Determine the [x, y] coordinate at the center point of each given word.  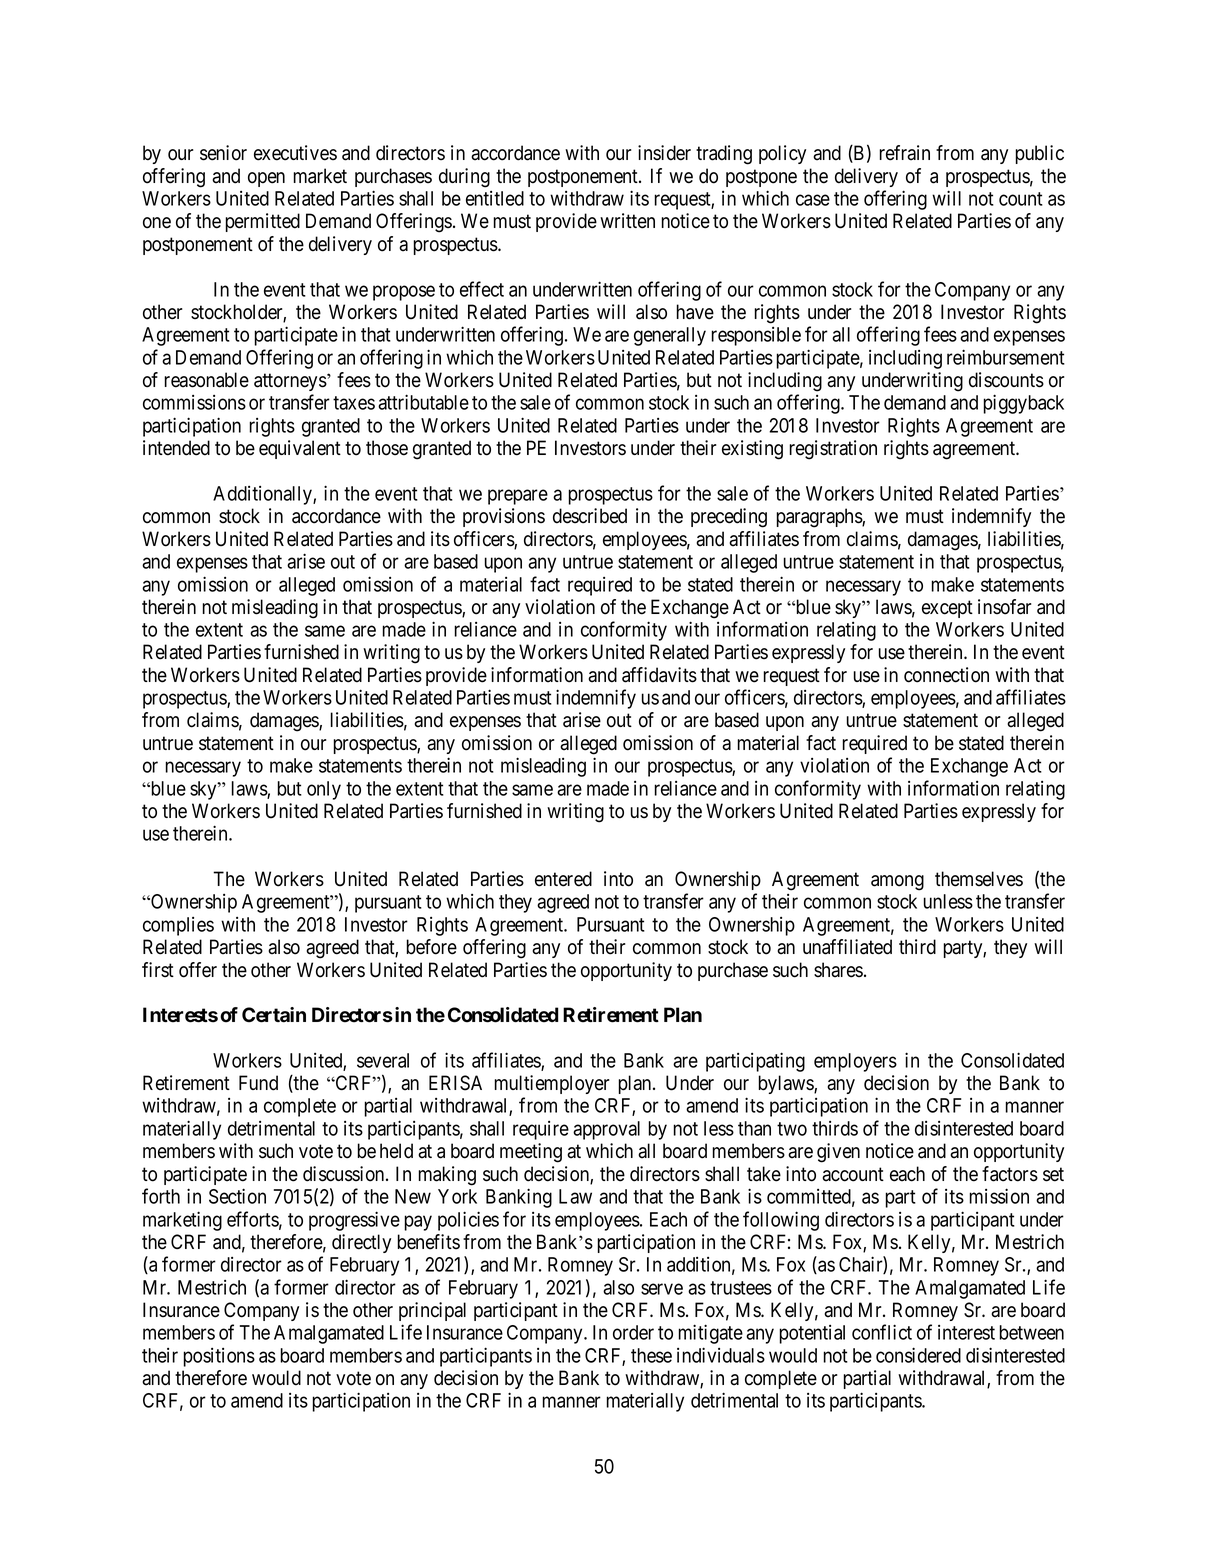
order [633, 1332]
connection [946, 675]
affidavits [659, 675]
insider [664, 153]
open [266, 179]
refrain [904, 153]
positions [219, 1357]
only [324, 790]
